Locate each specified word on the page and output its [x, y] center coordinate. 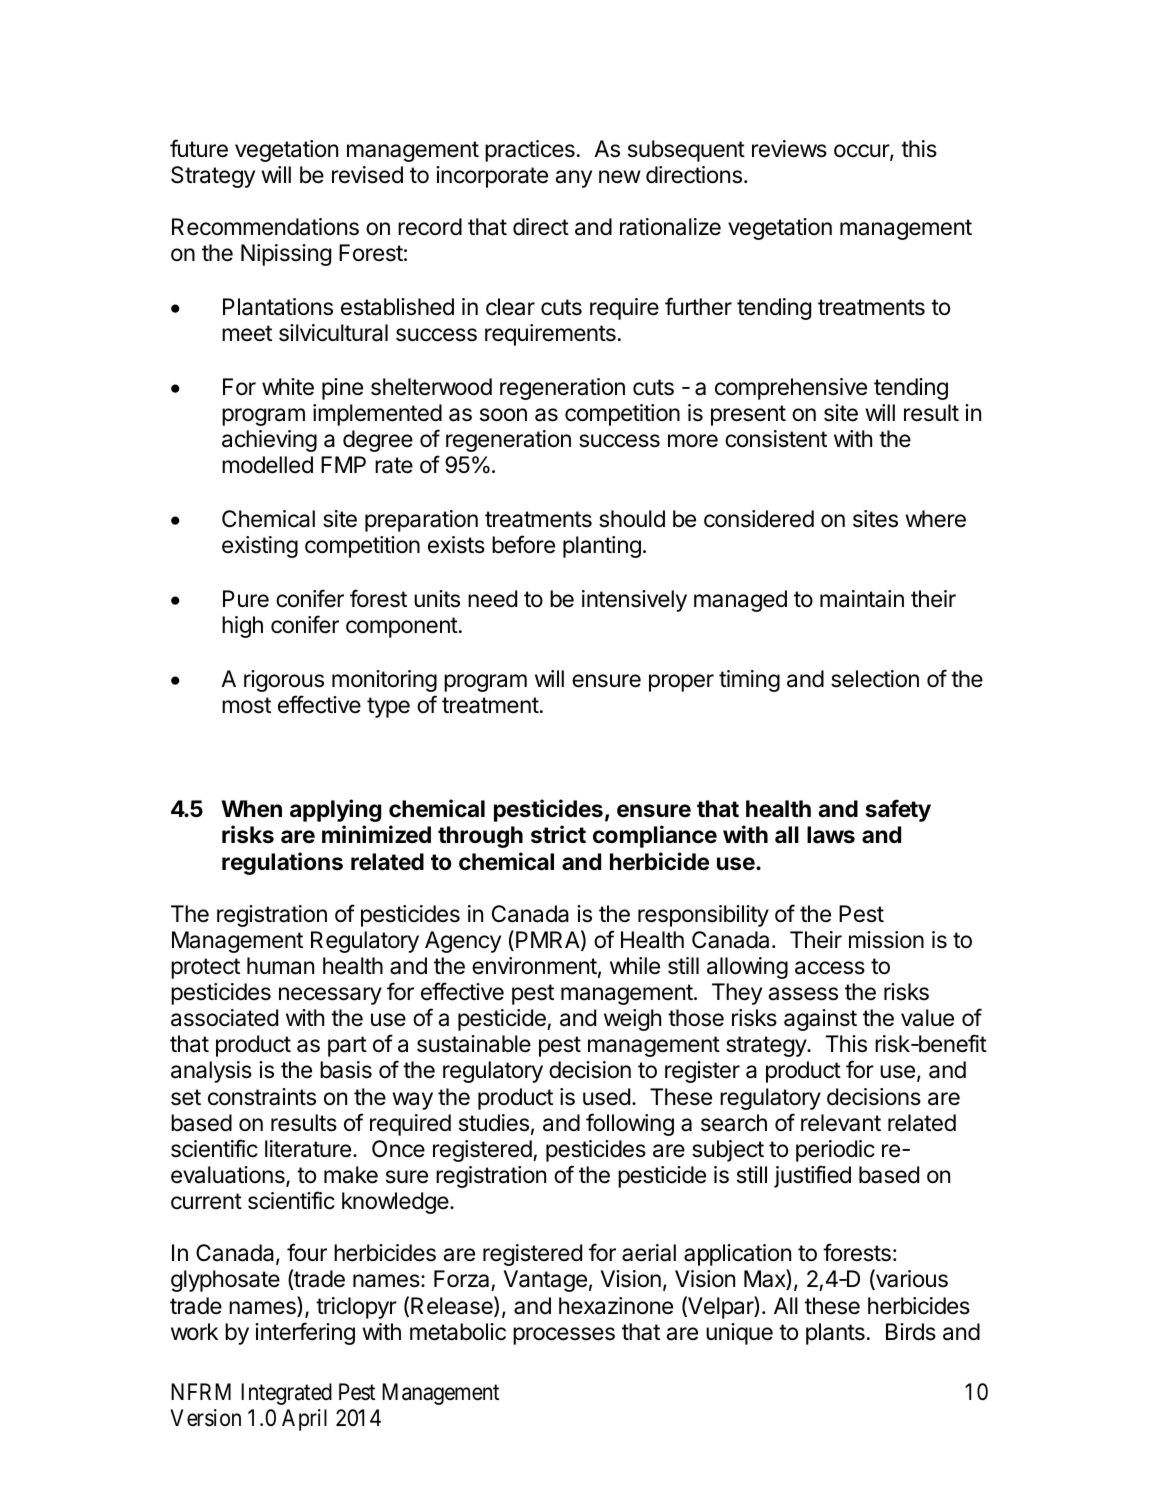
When [251, 809]
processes [564, 1336]
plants [835, 1334]
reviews [789, 149]
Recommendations [265, 227]
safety [898, 810]
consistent [776, 439]
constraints [262, 1097]
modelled [267, 465]
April [304, 1420]
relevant [841, 1123]
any [573, 179]
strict [558, 834]
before [523, 544]
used [606, 1097]
